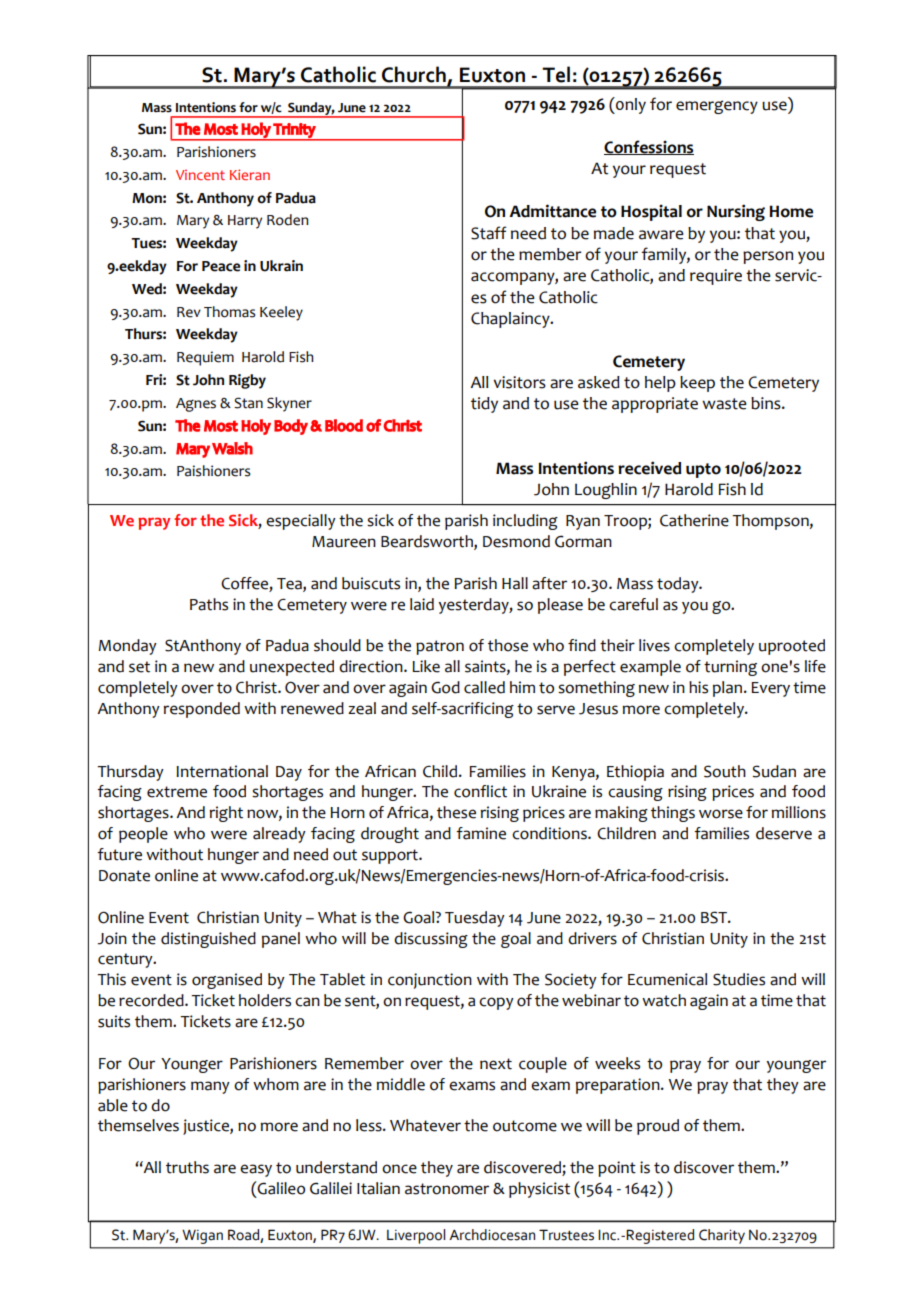  I want to click on patron, so click(440, 647).
